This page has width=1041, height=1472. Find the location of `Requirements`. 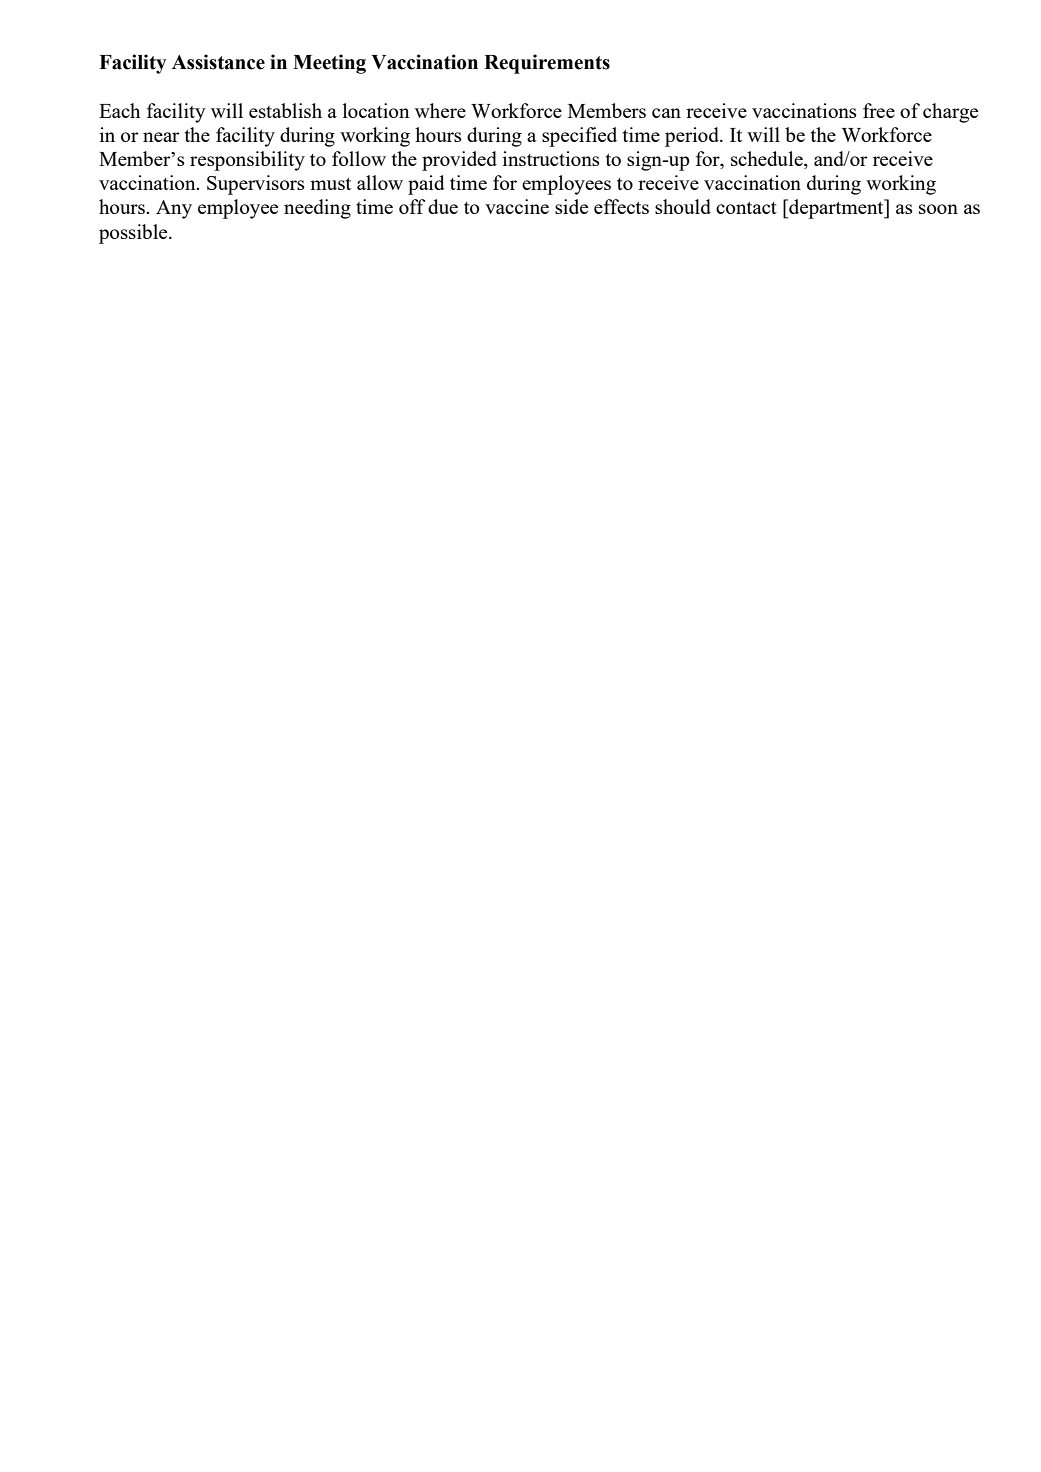

Requirements is located at coordinates (547, 64).
